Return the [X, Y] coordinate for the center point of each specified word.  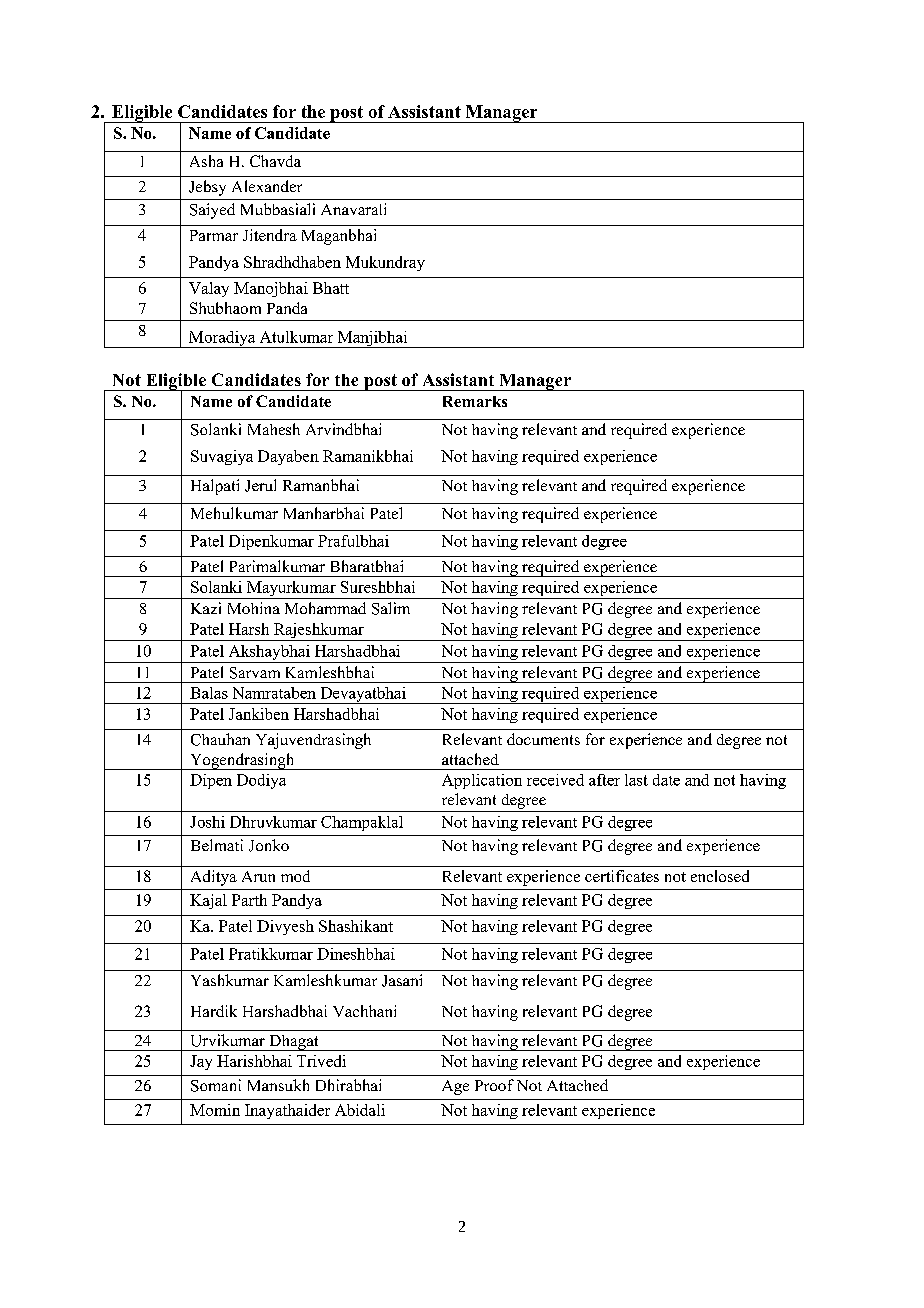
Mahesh [274, 429]
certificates [622, 876]
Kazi [206, 608]
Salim [391, 608]
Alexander [267, 186]
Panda [287, 308]
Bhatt [331, 288]
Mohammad [325, 608]
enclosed [720, 876]
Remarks [475, 401]
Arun [258, 876]
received [555, 780]
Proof [494, 1085]
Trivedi [321, 1061]
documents [543, 739]
